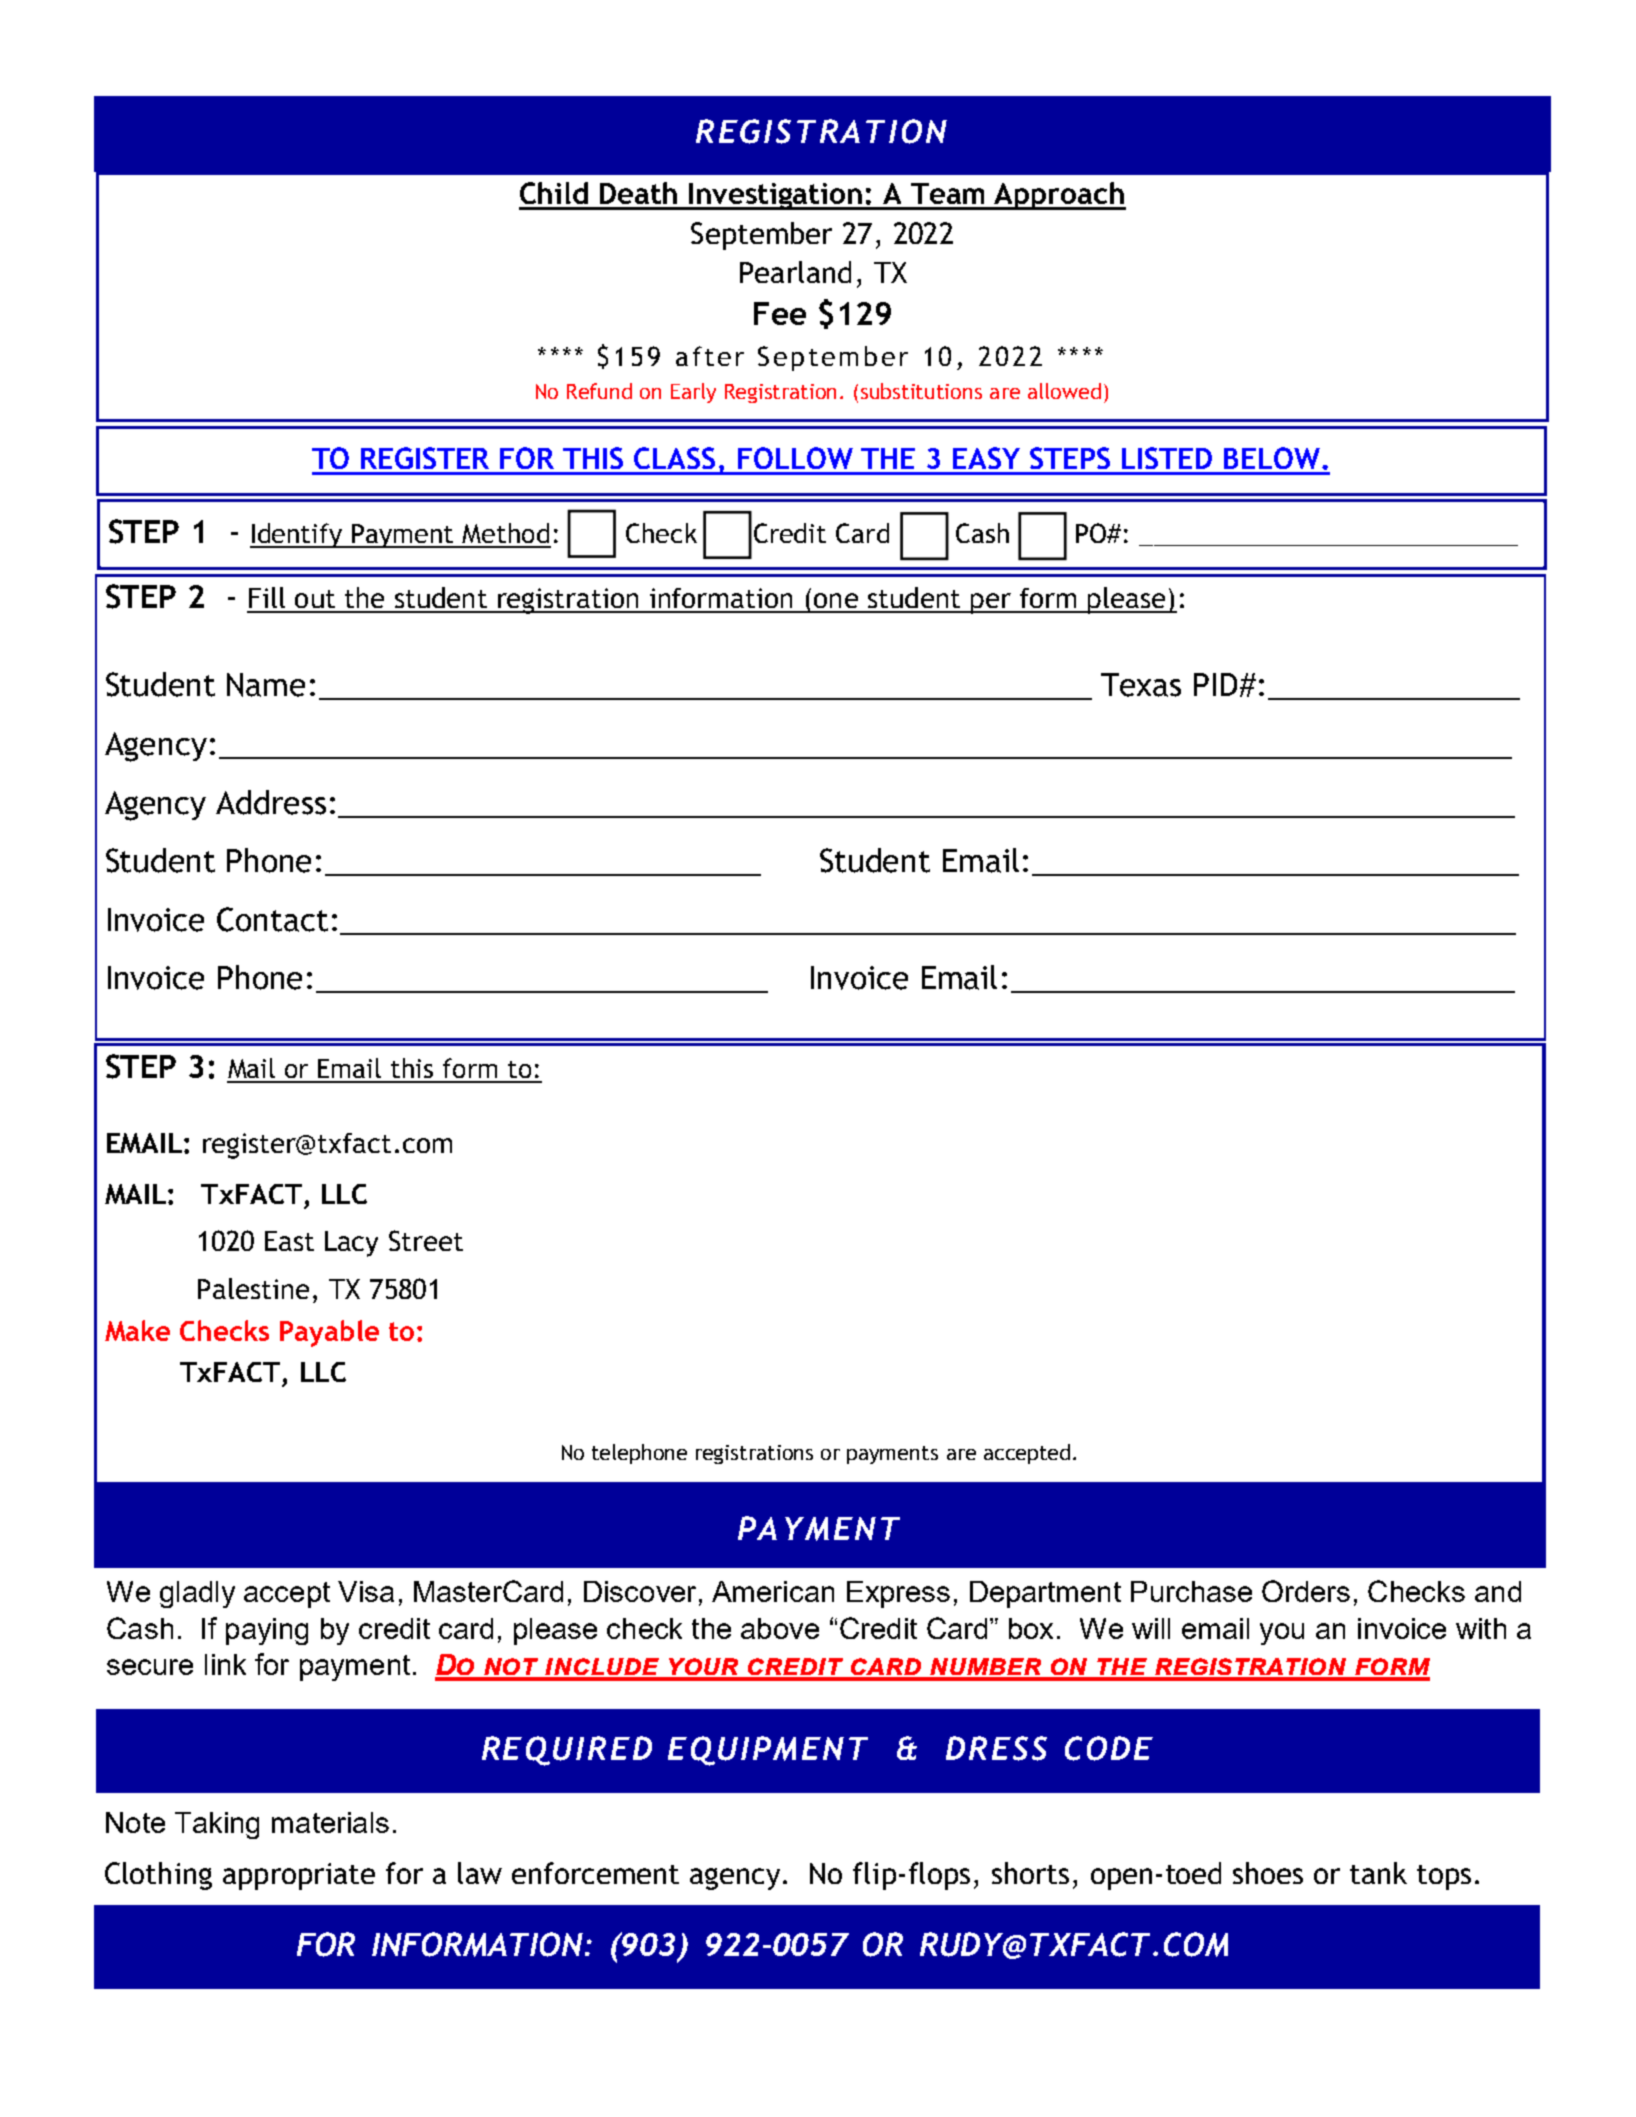 This page has height=2117, width=1636. I want to click on Investigation, so click(775, 196).
